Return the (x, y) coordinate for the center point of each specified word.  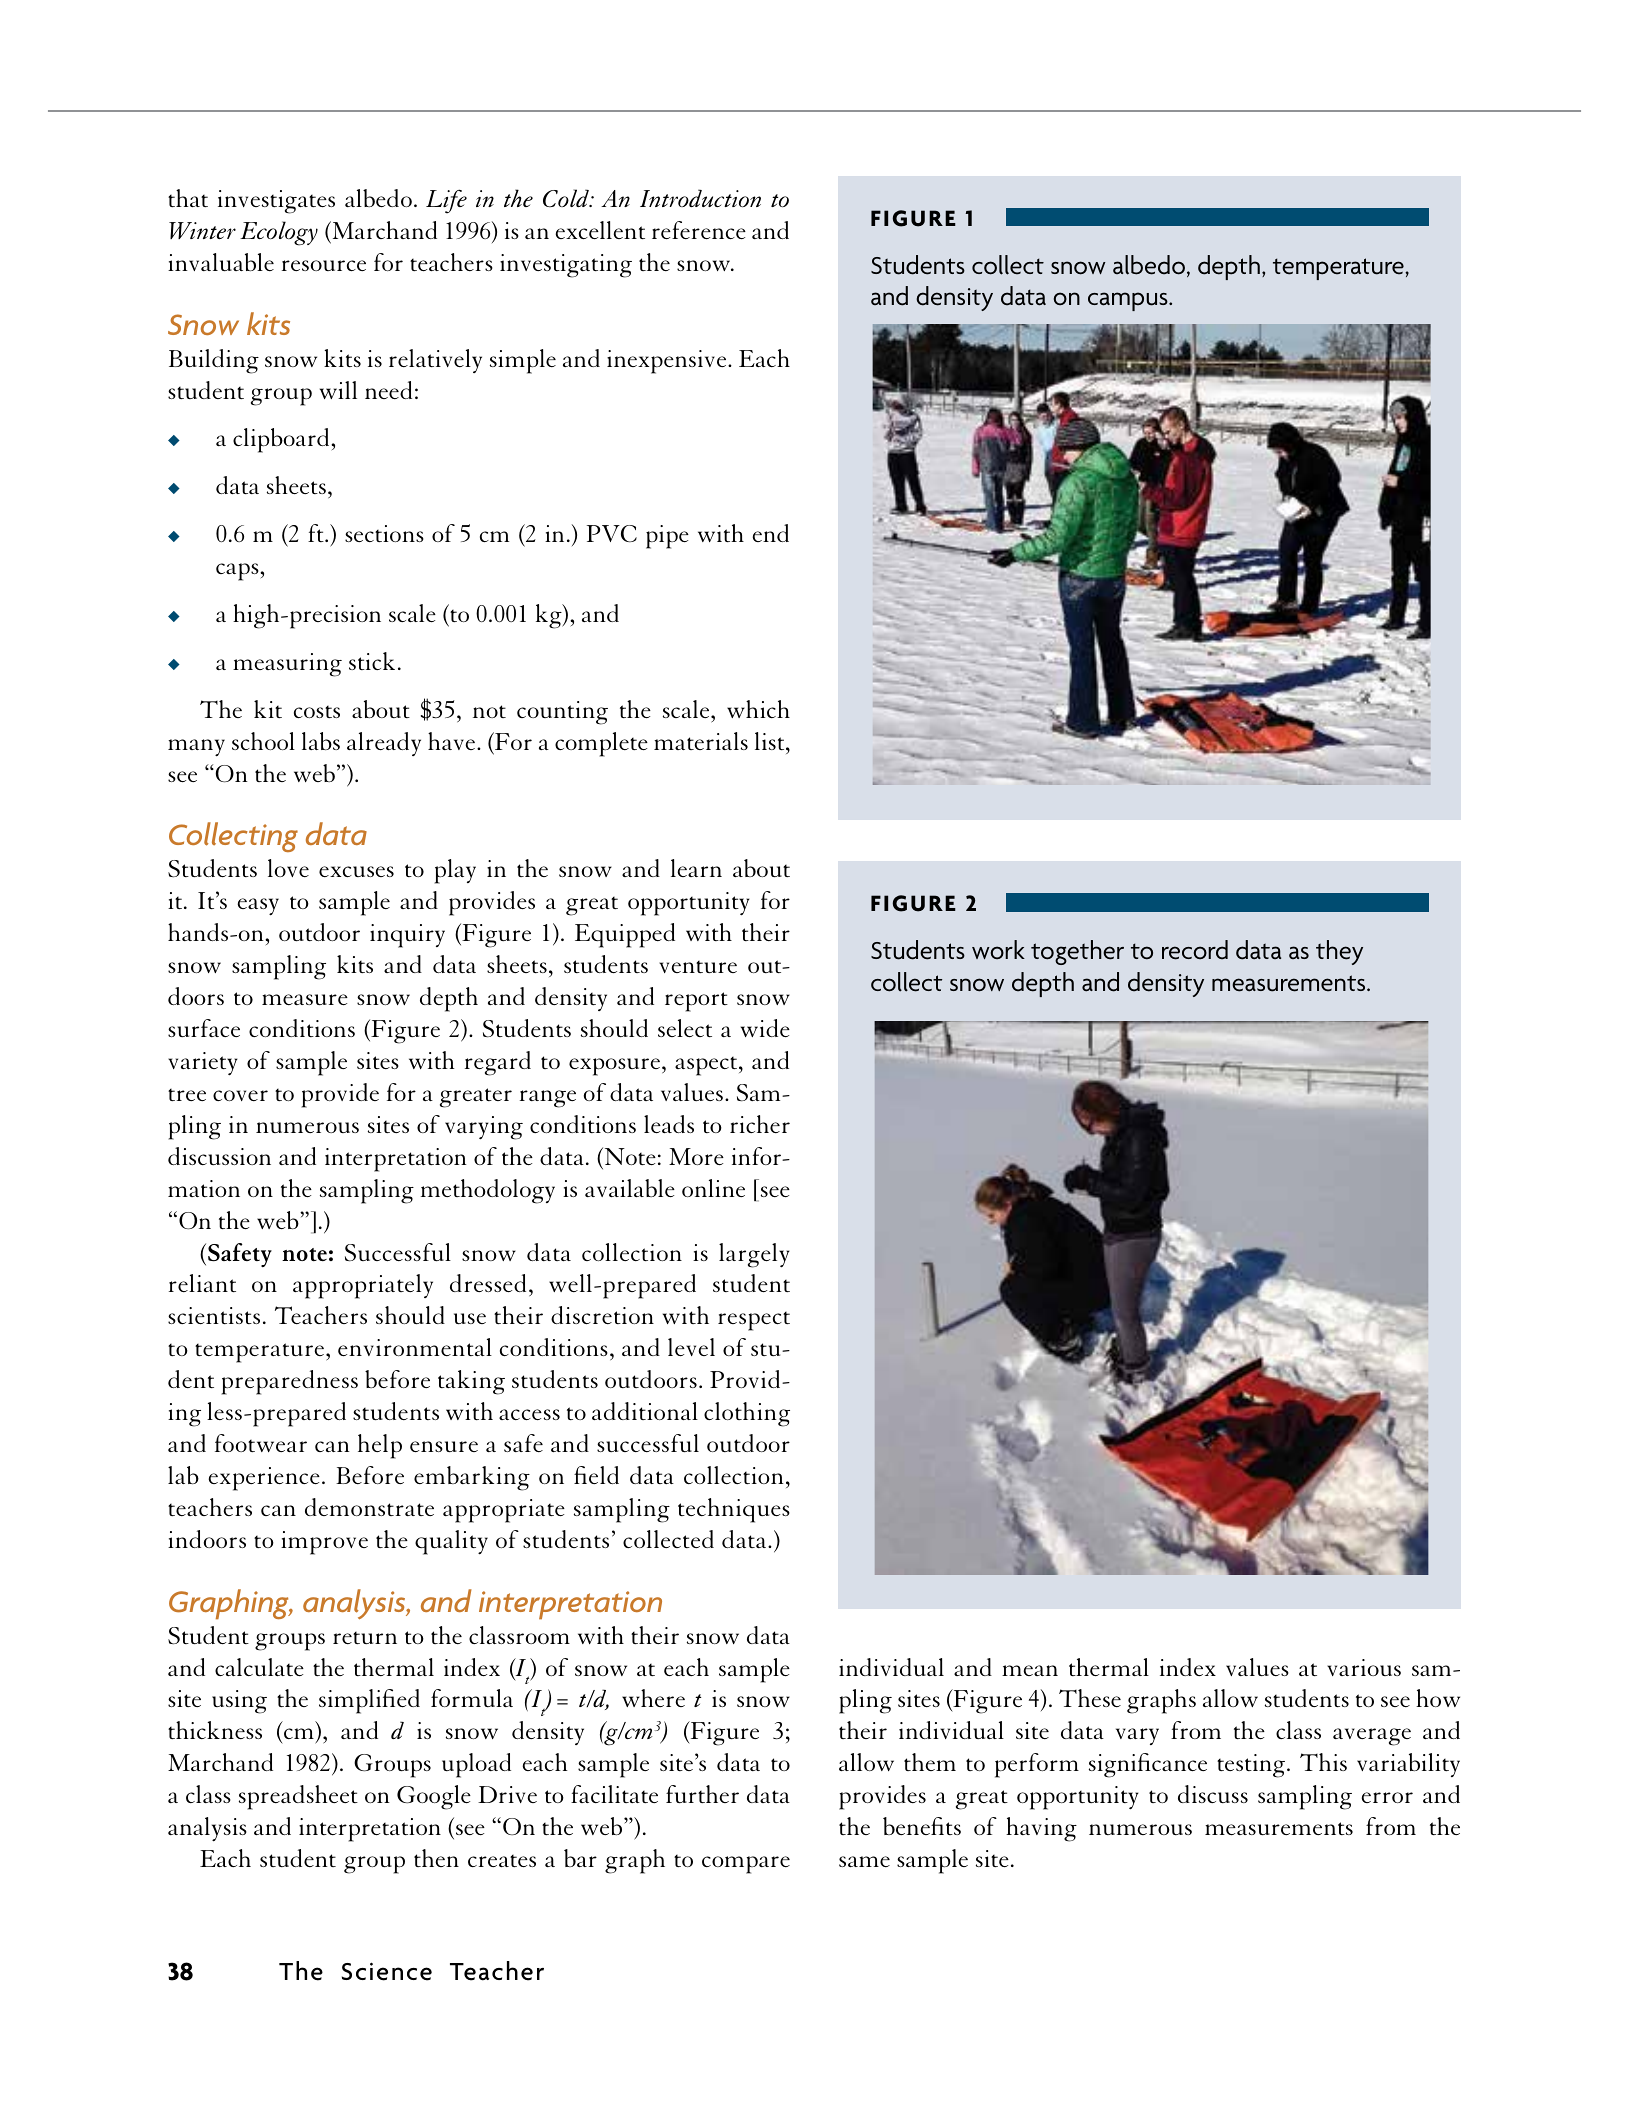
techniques (734, 1510)
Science (387, 1971)
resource (324, 265)
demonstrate (369, 1507)
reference (699, 230)
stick (372, 661)
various (1364, 1667)
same (864, 1861)
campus (1129, 301)
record (1195, 950)
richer (760, 1124)
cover (240, 1095)
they (1339, 952)
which (758, 709)
